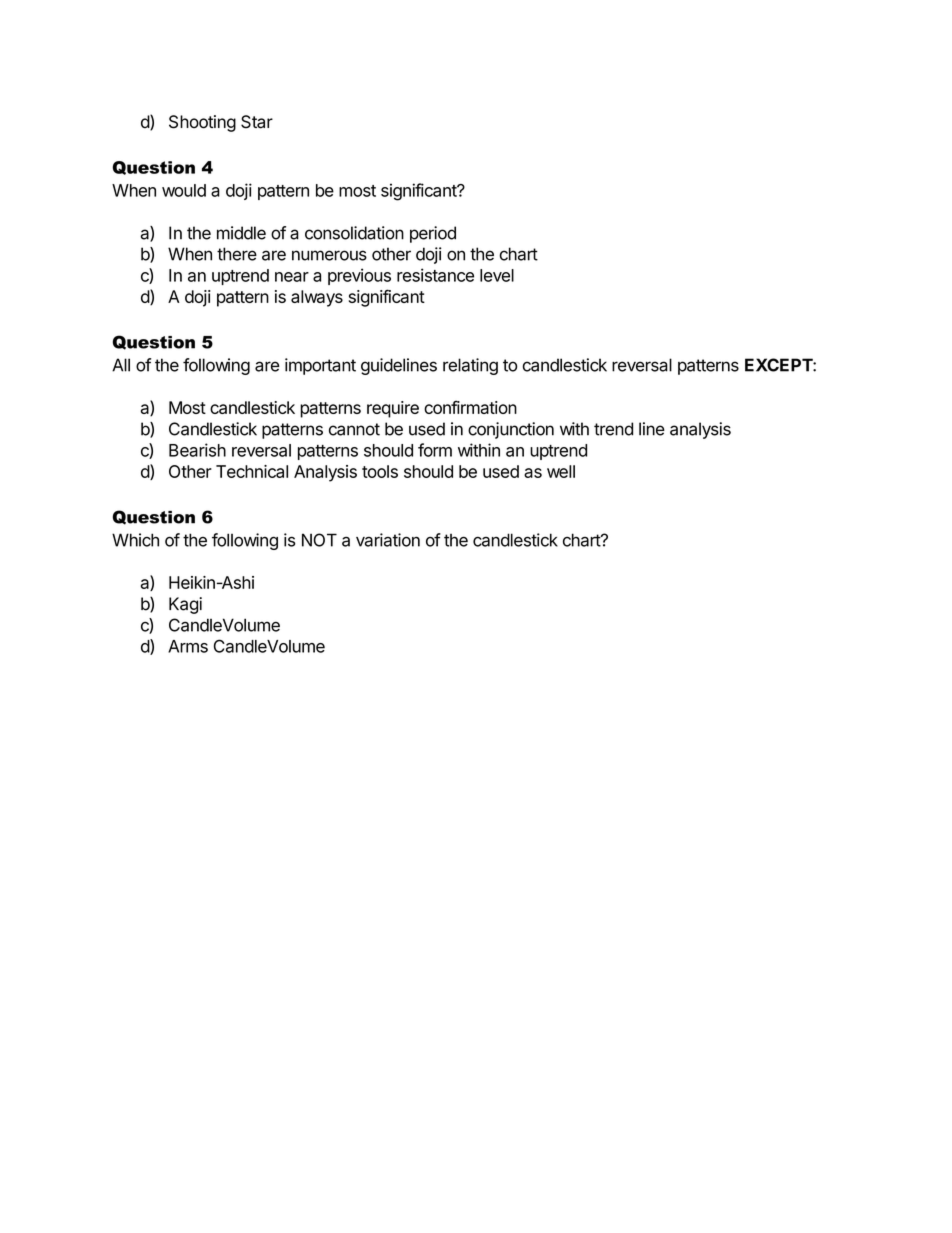  Describe the element at coordinates (237, 254) in the document. I see `there` at that location.
